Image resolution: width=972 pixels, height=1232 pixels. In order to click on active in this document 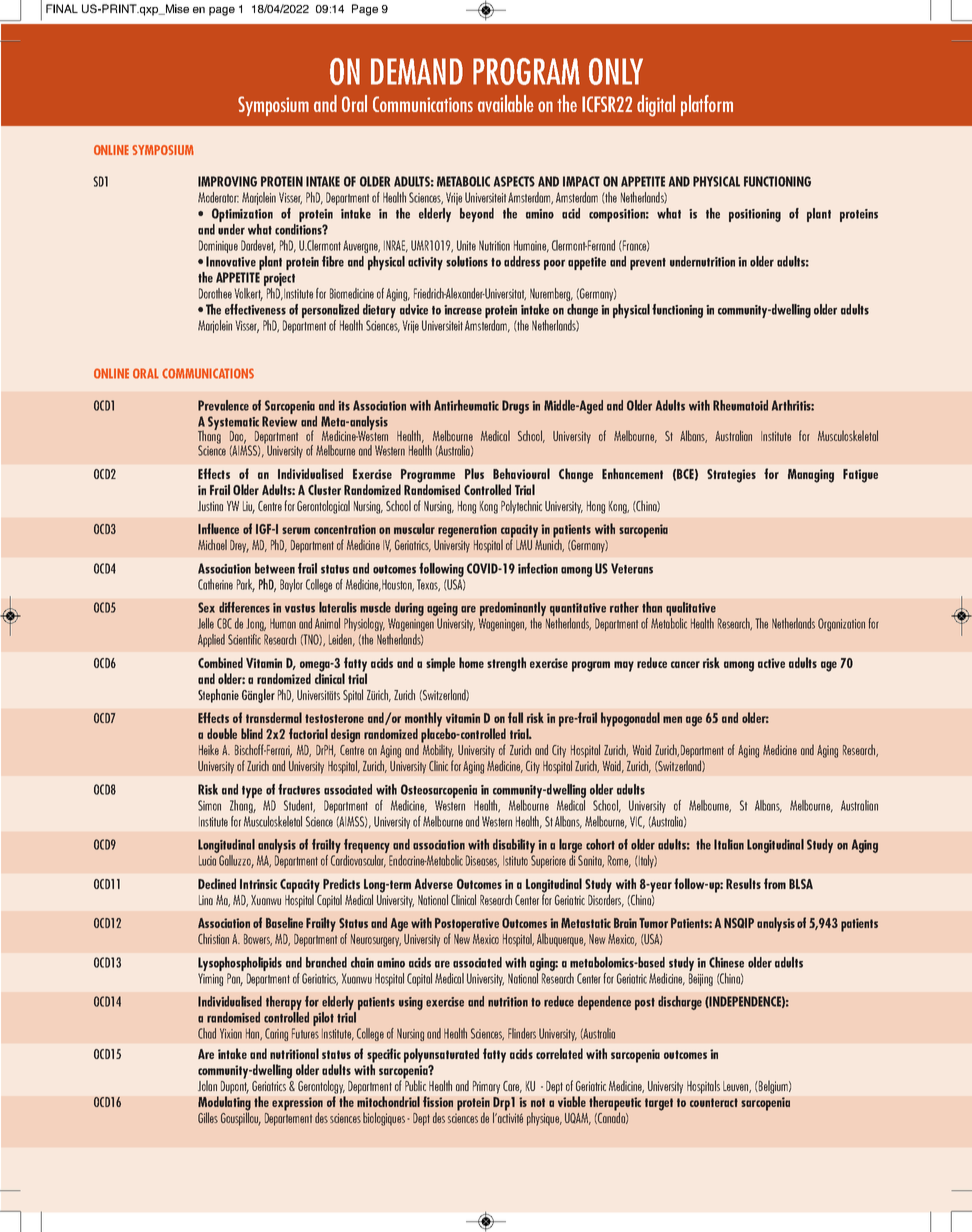, I will do `click(771, 663)`.
